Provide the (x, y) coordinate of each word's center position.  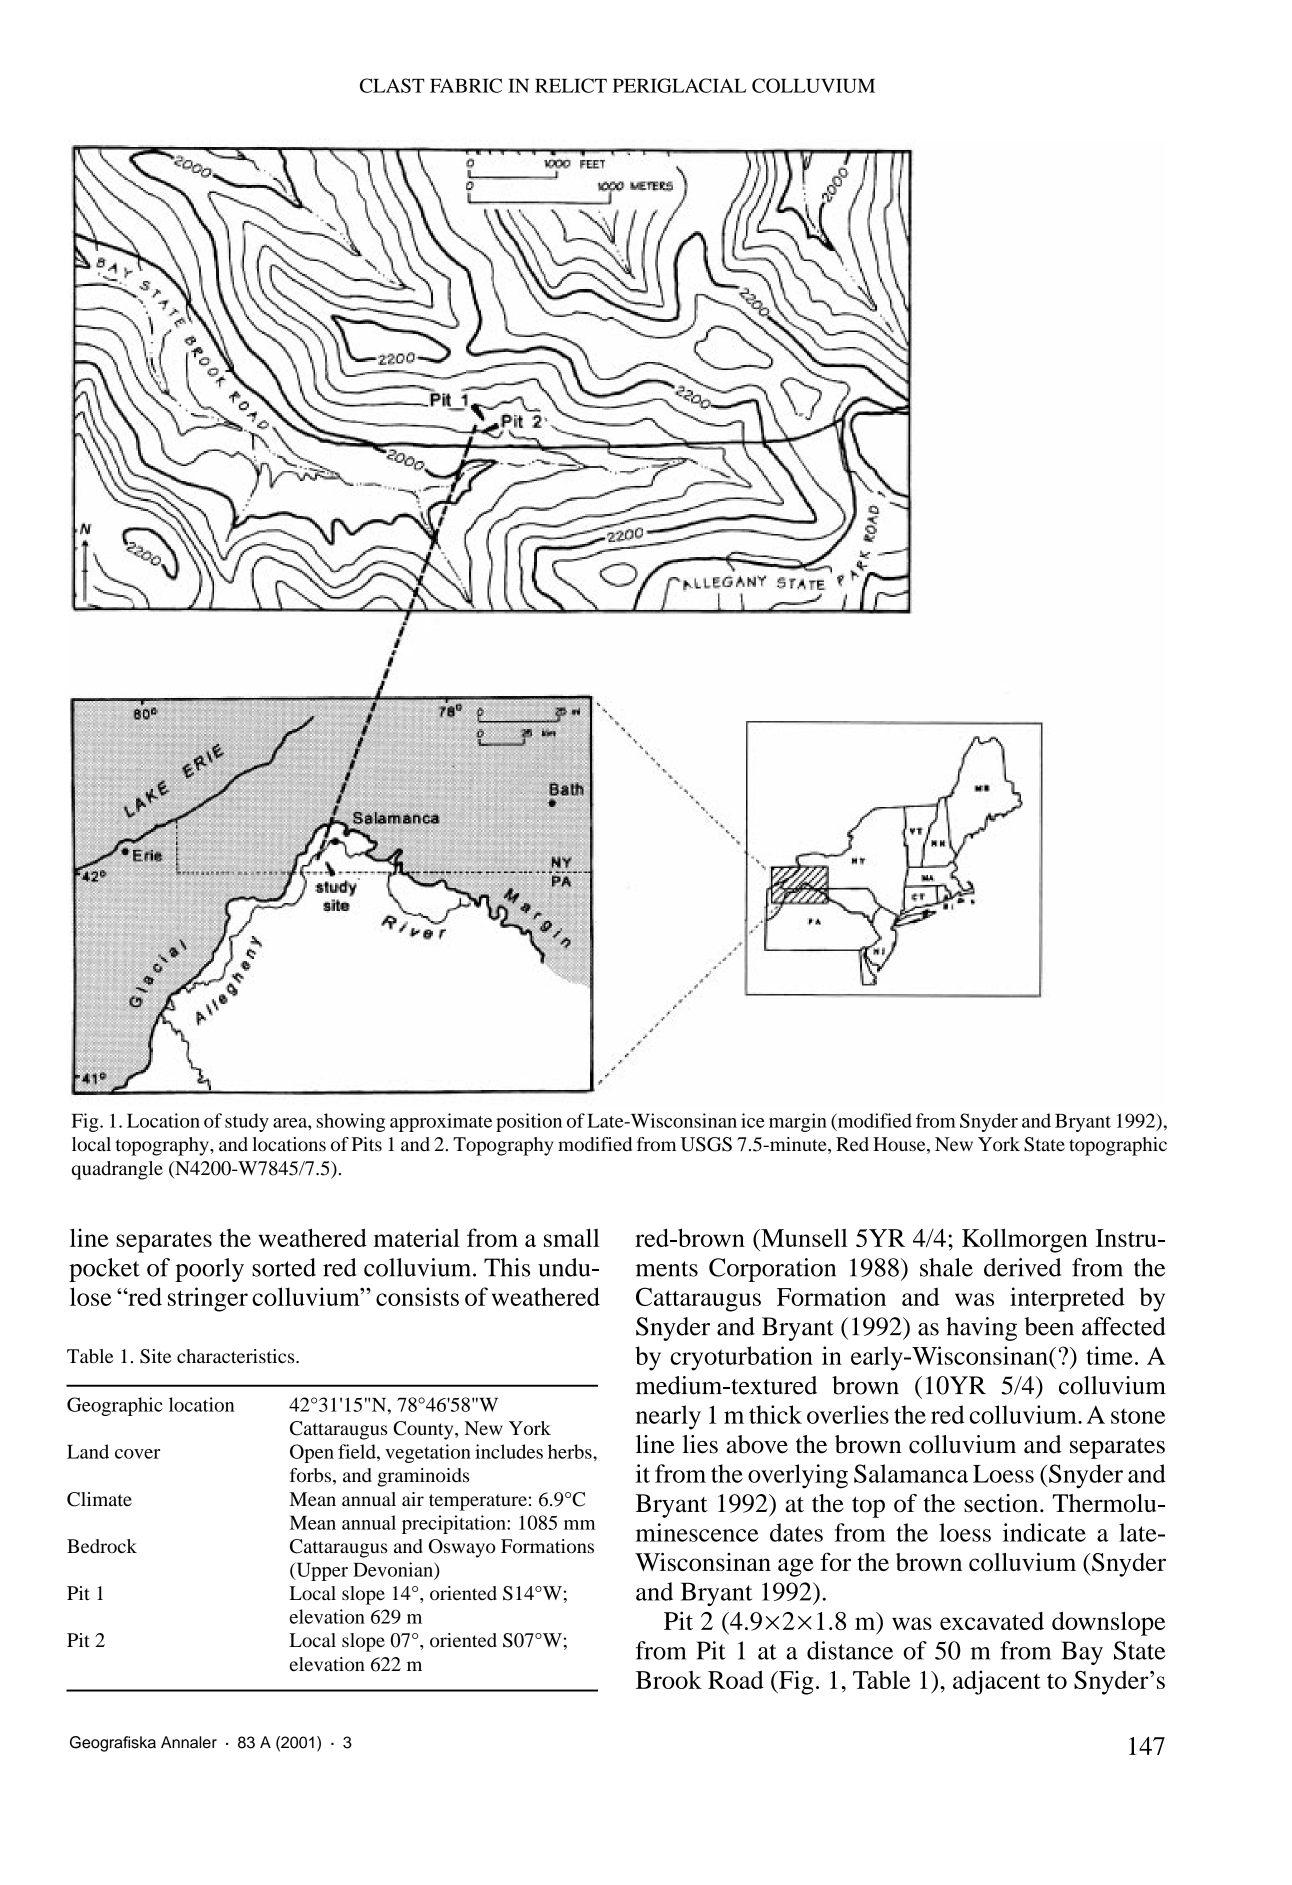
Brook (669, 1679)
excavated (992, 1621)
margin (798, 1122)
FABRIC (466, 85)
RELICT (571, 85)
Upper (321, 1572)
